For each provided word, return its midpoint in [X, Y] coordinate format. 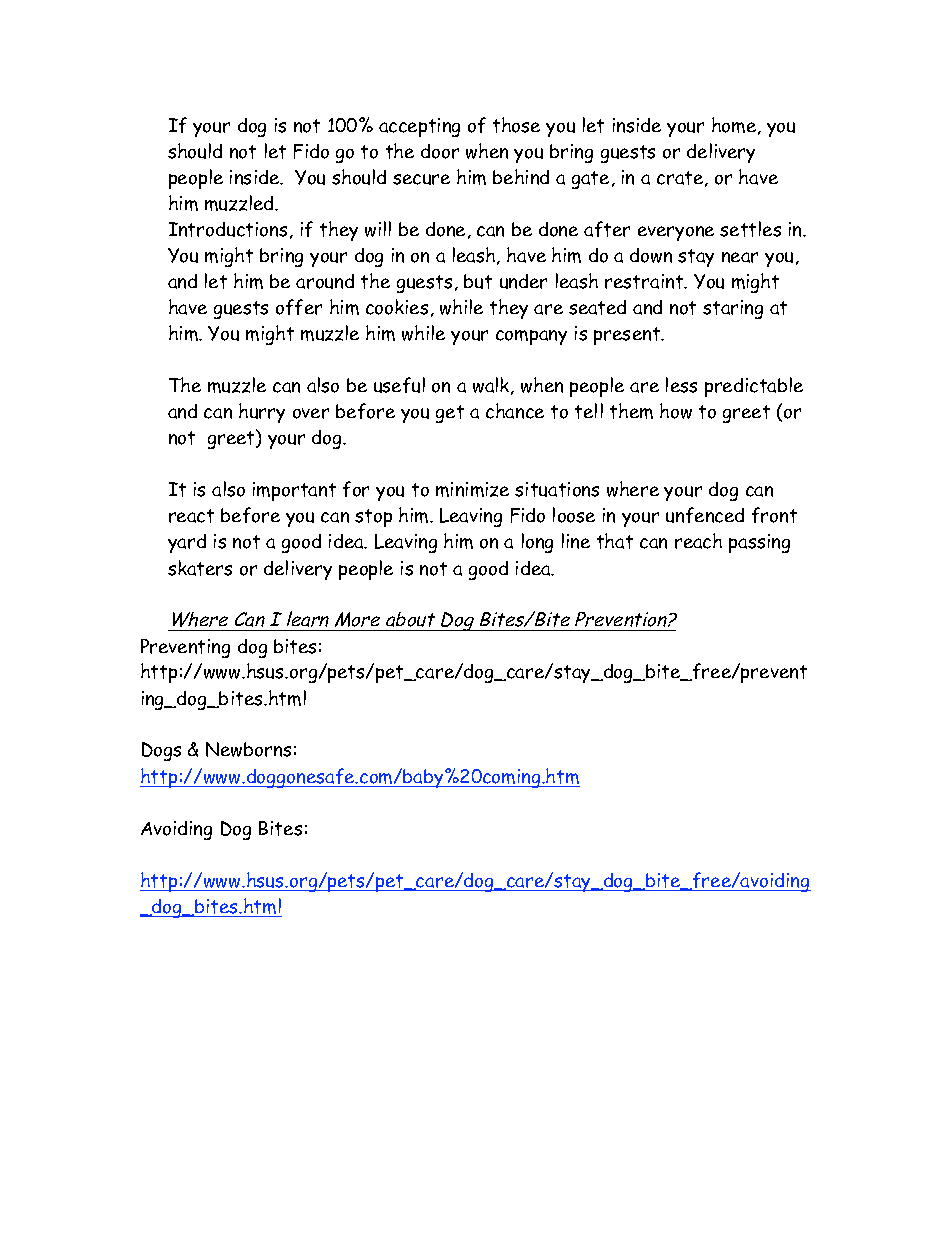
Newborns [248, 749]
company [531, 337]
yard [187, 543]
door [440, 151]
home [735, 126]
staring [733, 309]
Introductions [228, 229]
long [537, 543]
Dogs [161, 751]
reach [698, 541]
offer [299, 307]
